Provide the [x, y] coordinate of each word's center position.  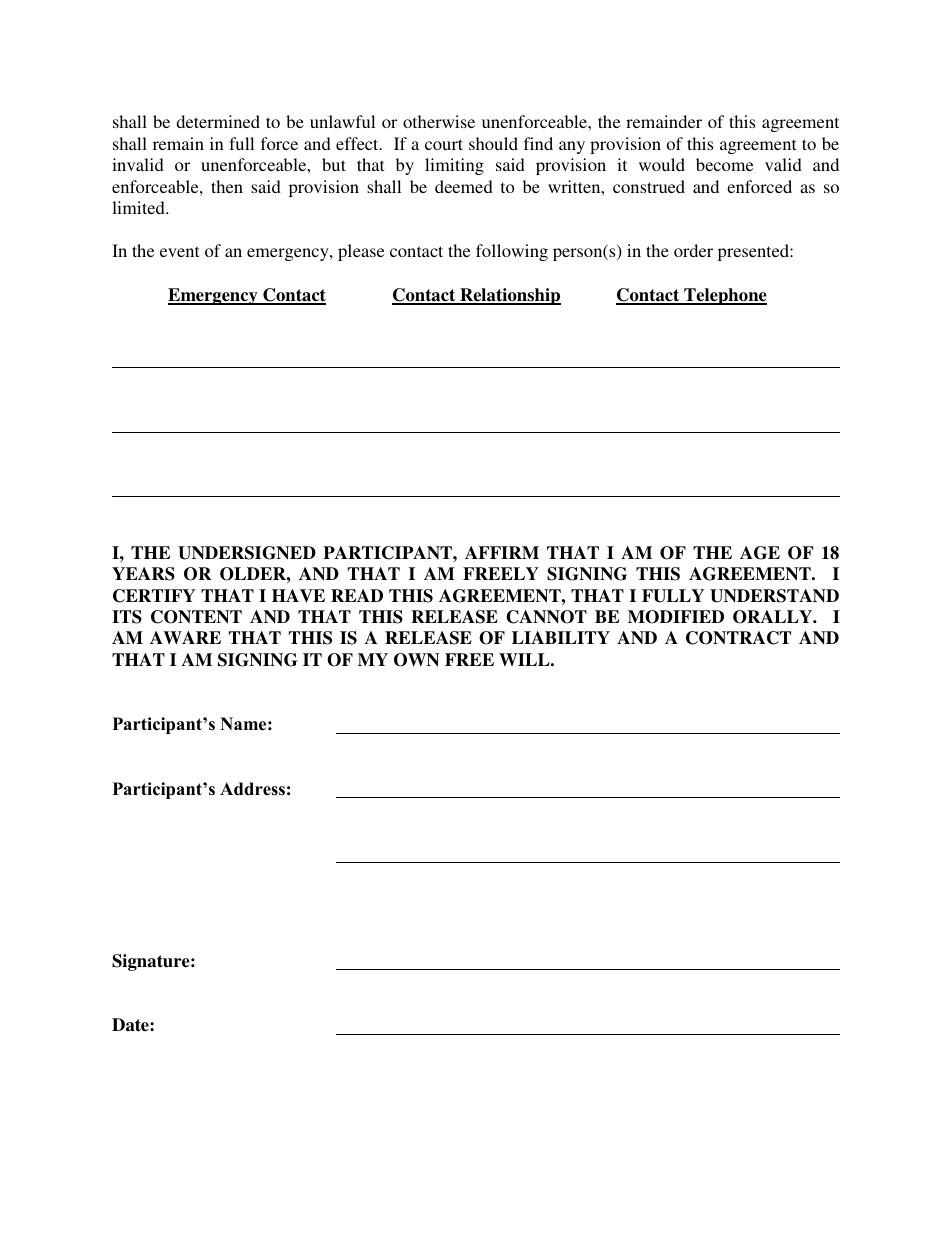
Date [131, 1025]
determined [218, 121]
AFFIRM [502, 552]
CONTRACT [738, 638]
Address [252, 789]
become [724, 164]
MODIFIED [676, 617]
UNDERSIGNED [247, 553]
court [444, 144]
